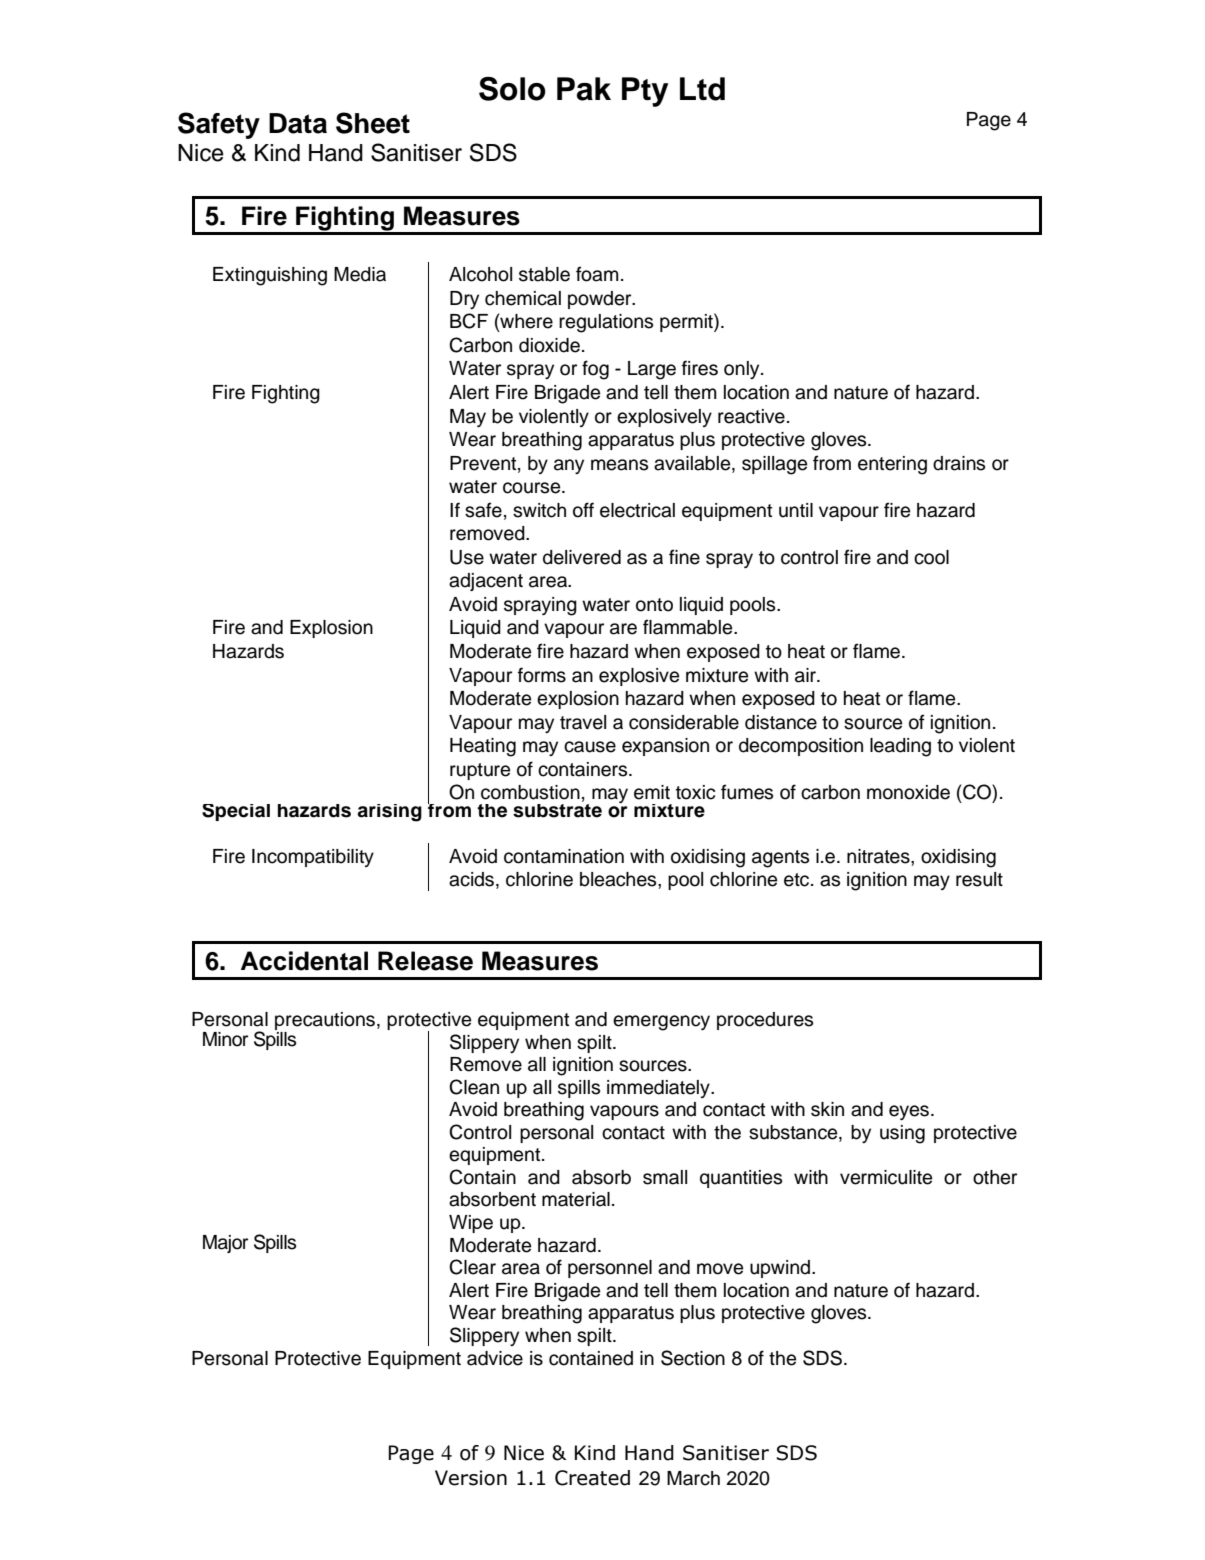 The width and height of the screenshot is (1205, 1560). I want to click on arising, so click(390, 813).
